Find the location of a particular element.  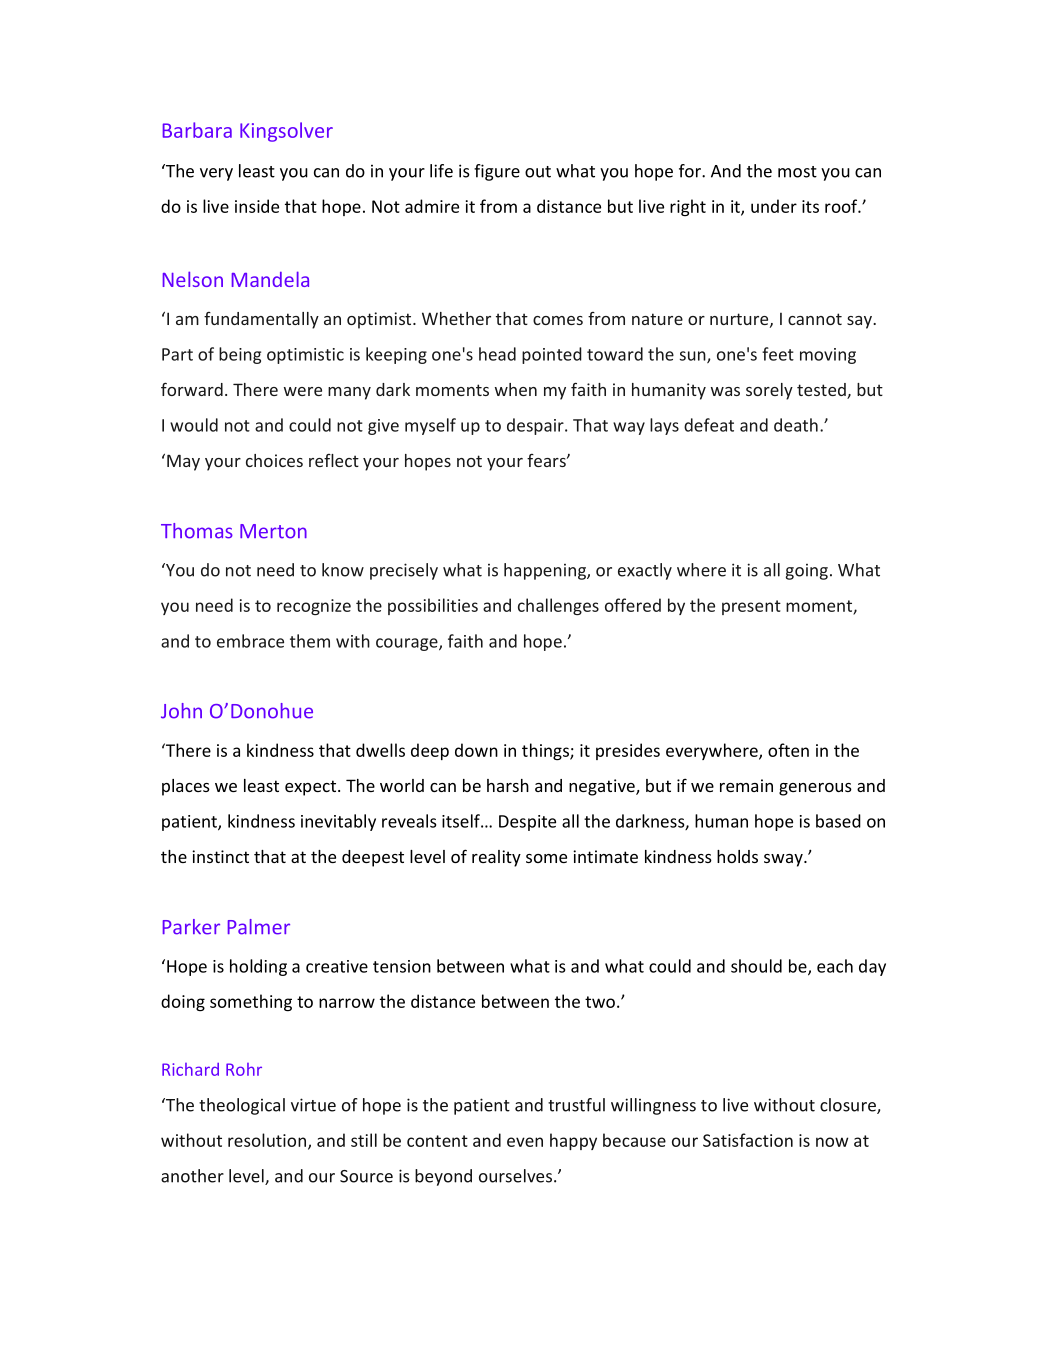

challenges is located at coordinates (558, 606).
